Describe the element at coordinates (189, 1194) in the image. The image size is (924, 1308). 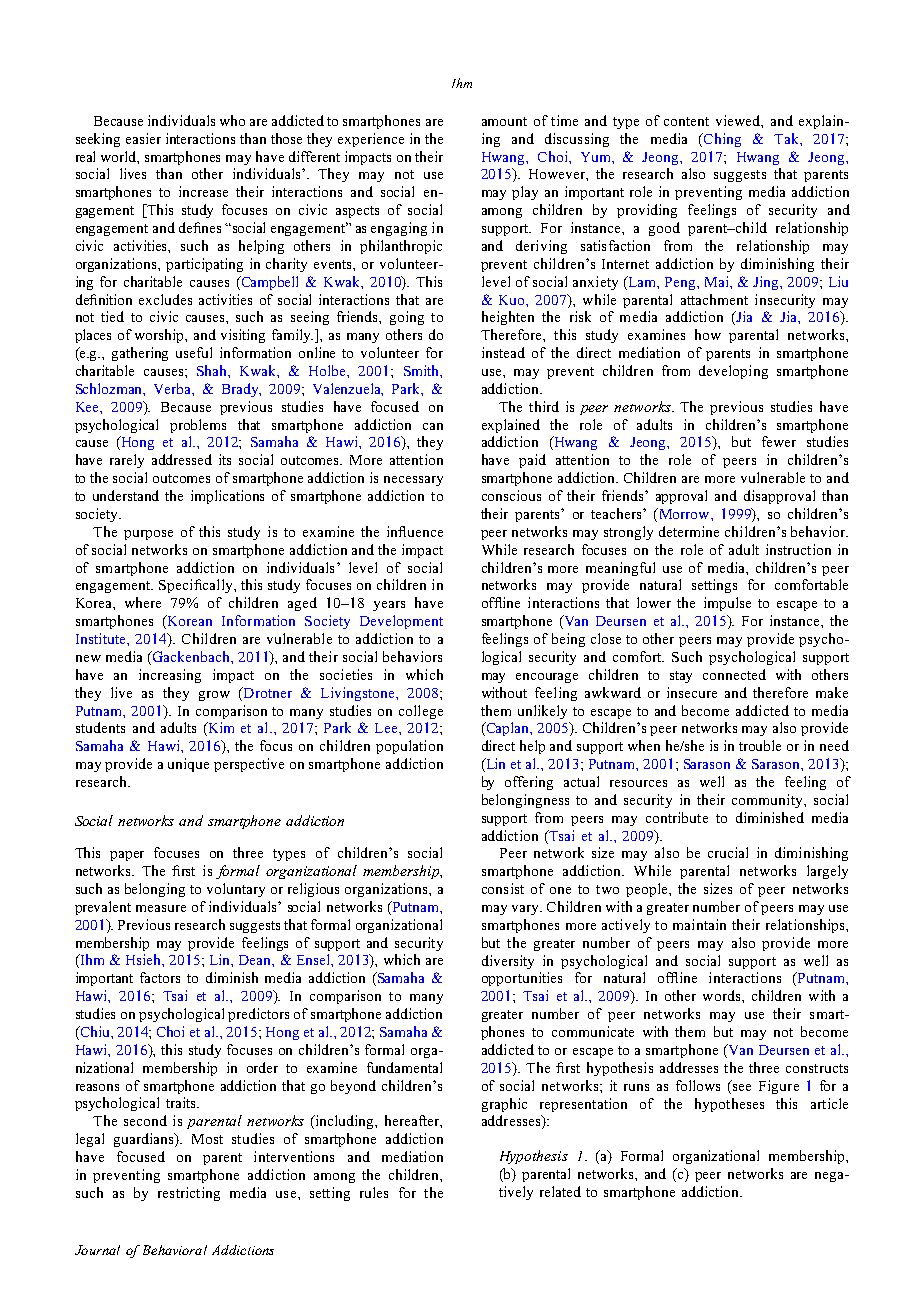
I see `restricting` at that location.
